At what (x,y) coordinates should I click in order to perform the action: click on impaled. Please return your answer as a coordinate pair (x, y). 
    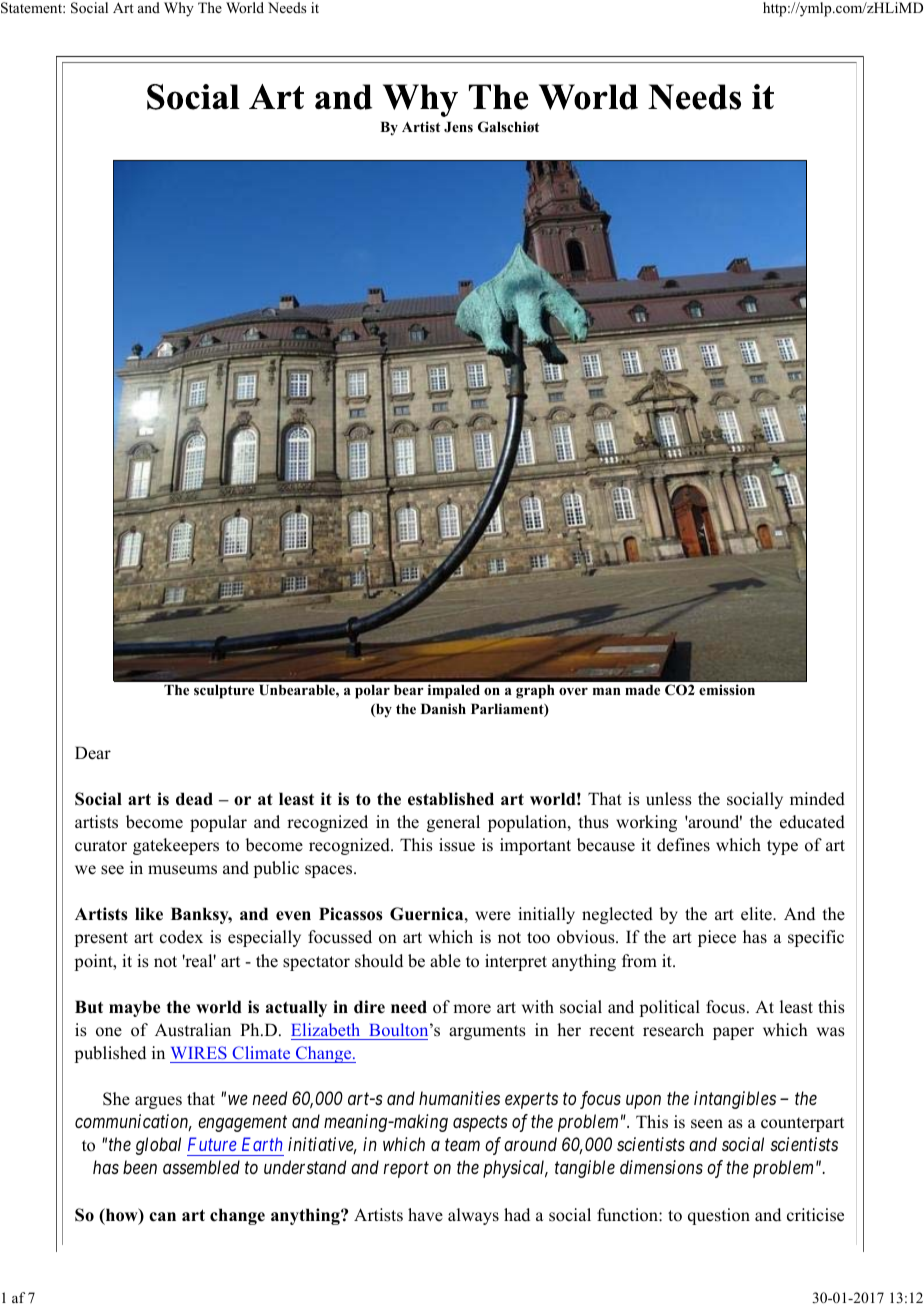
    Looking at the image, I should click on (454, 691).
